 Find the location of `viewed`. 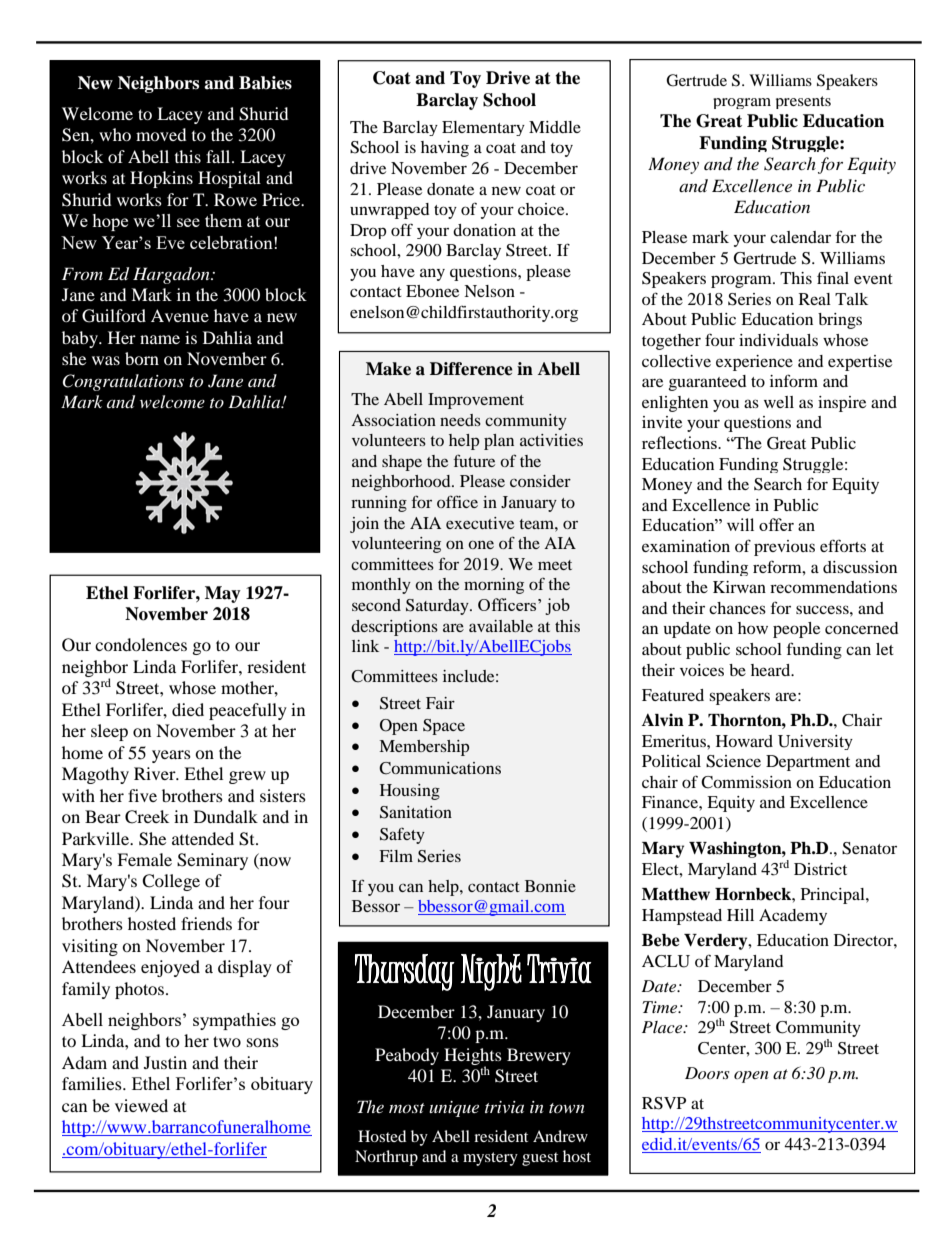

viewed is located at coordinates (141, 1105).
